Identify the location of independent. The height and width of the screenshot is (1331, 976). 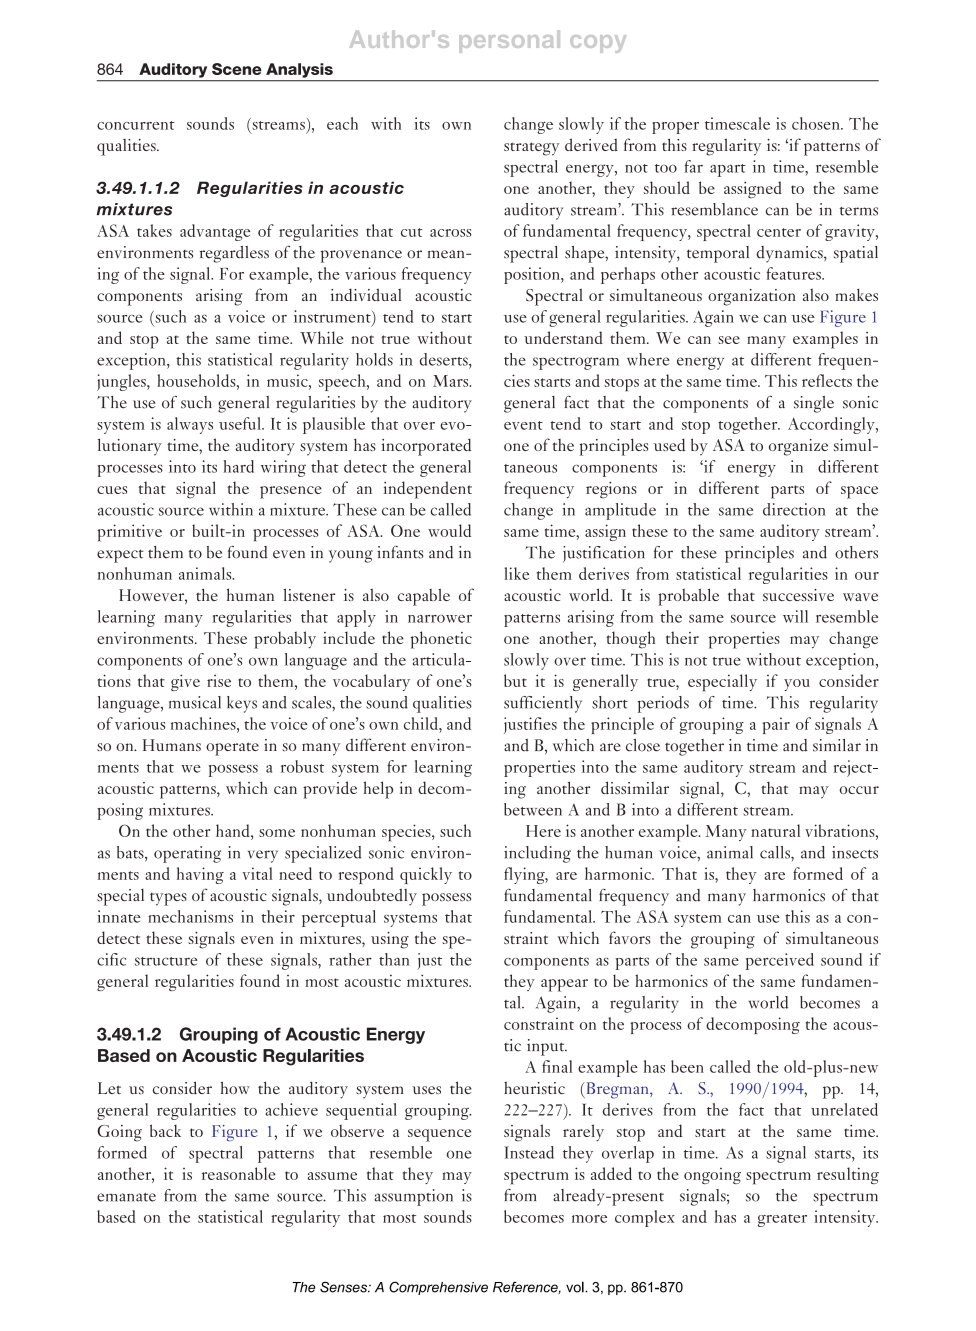
(428, 490).
